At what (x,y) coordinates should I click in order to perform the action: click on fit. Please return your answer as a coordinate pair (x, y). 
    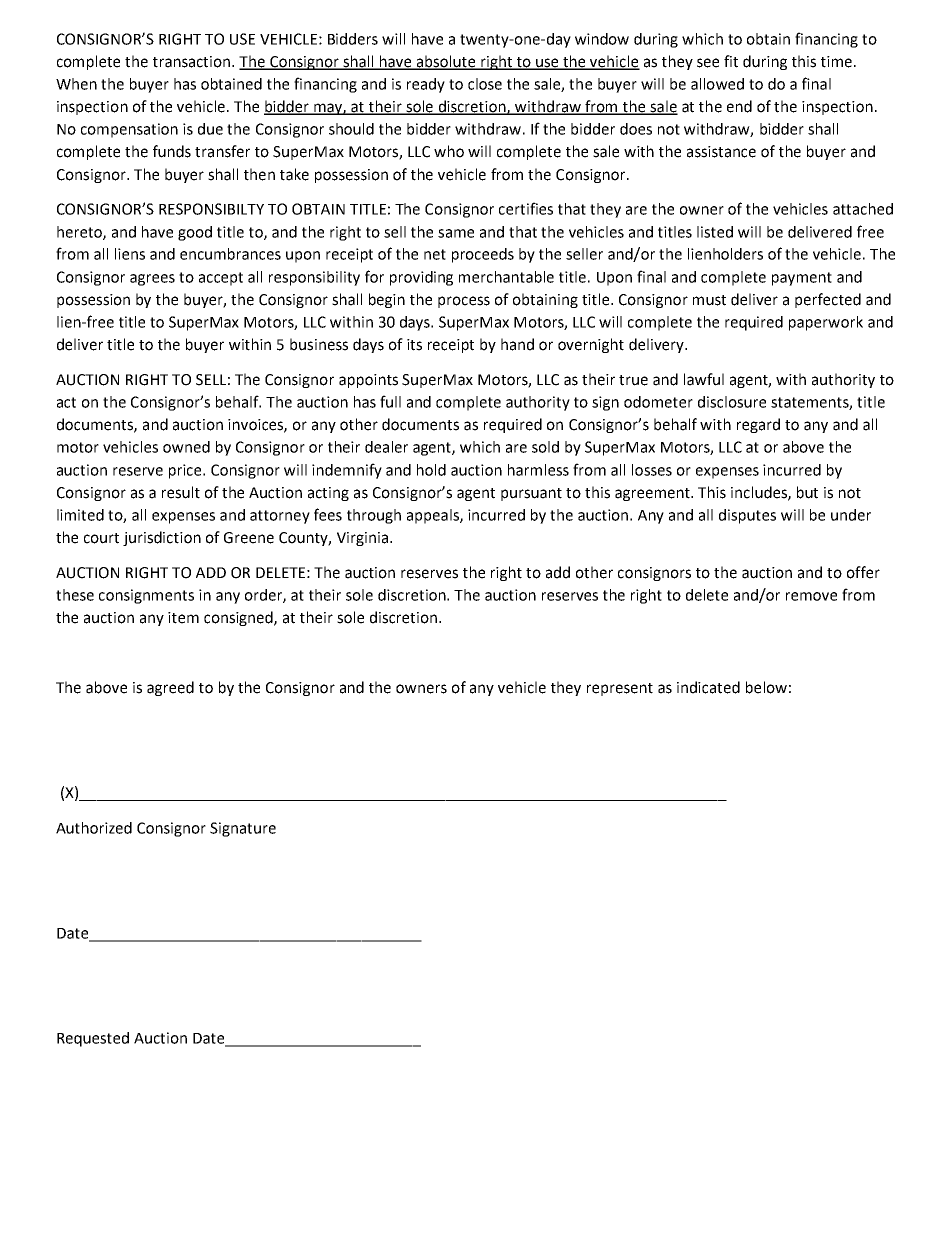
    Looking at the image, I should click on (731, 61).
